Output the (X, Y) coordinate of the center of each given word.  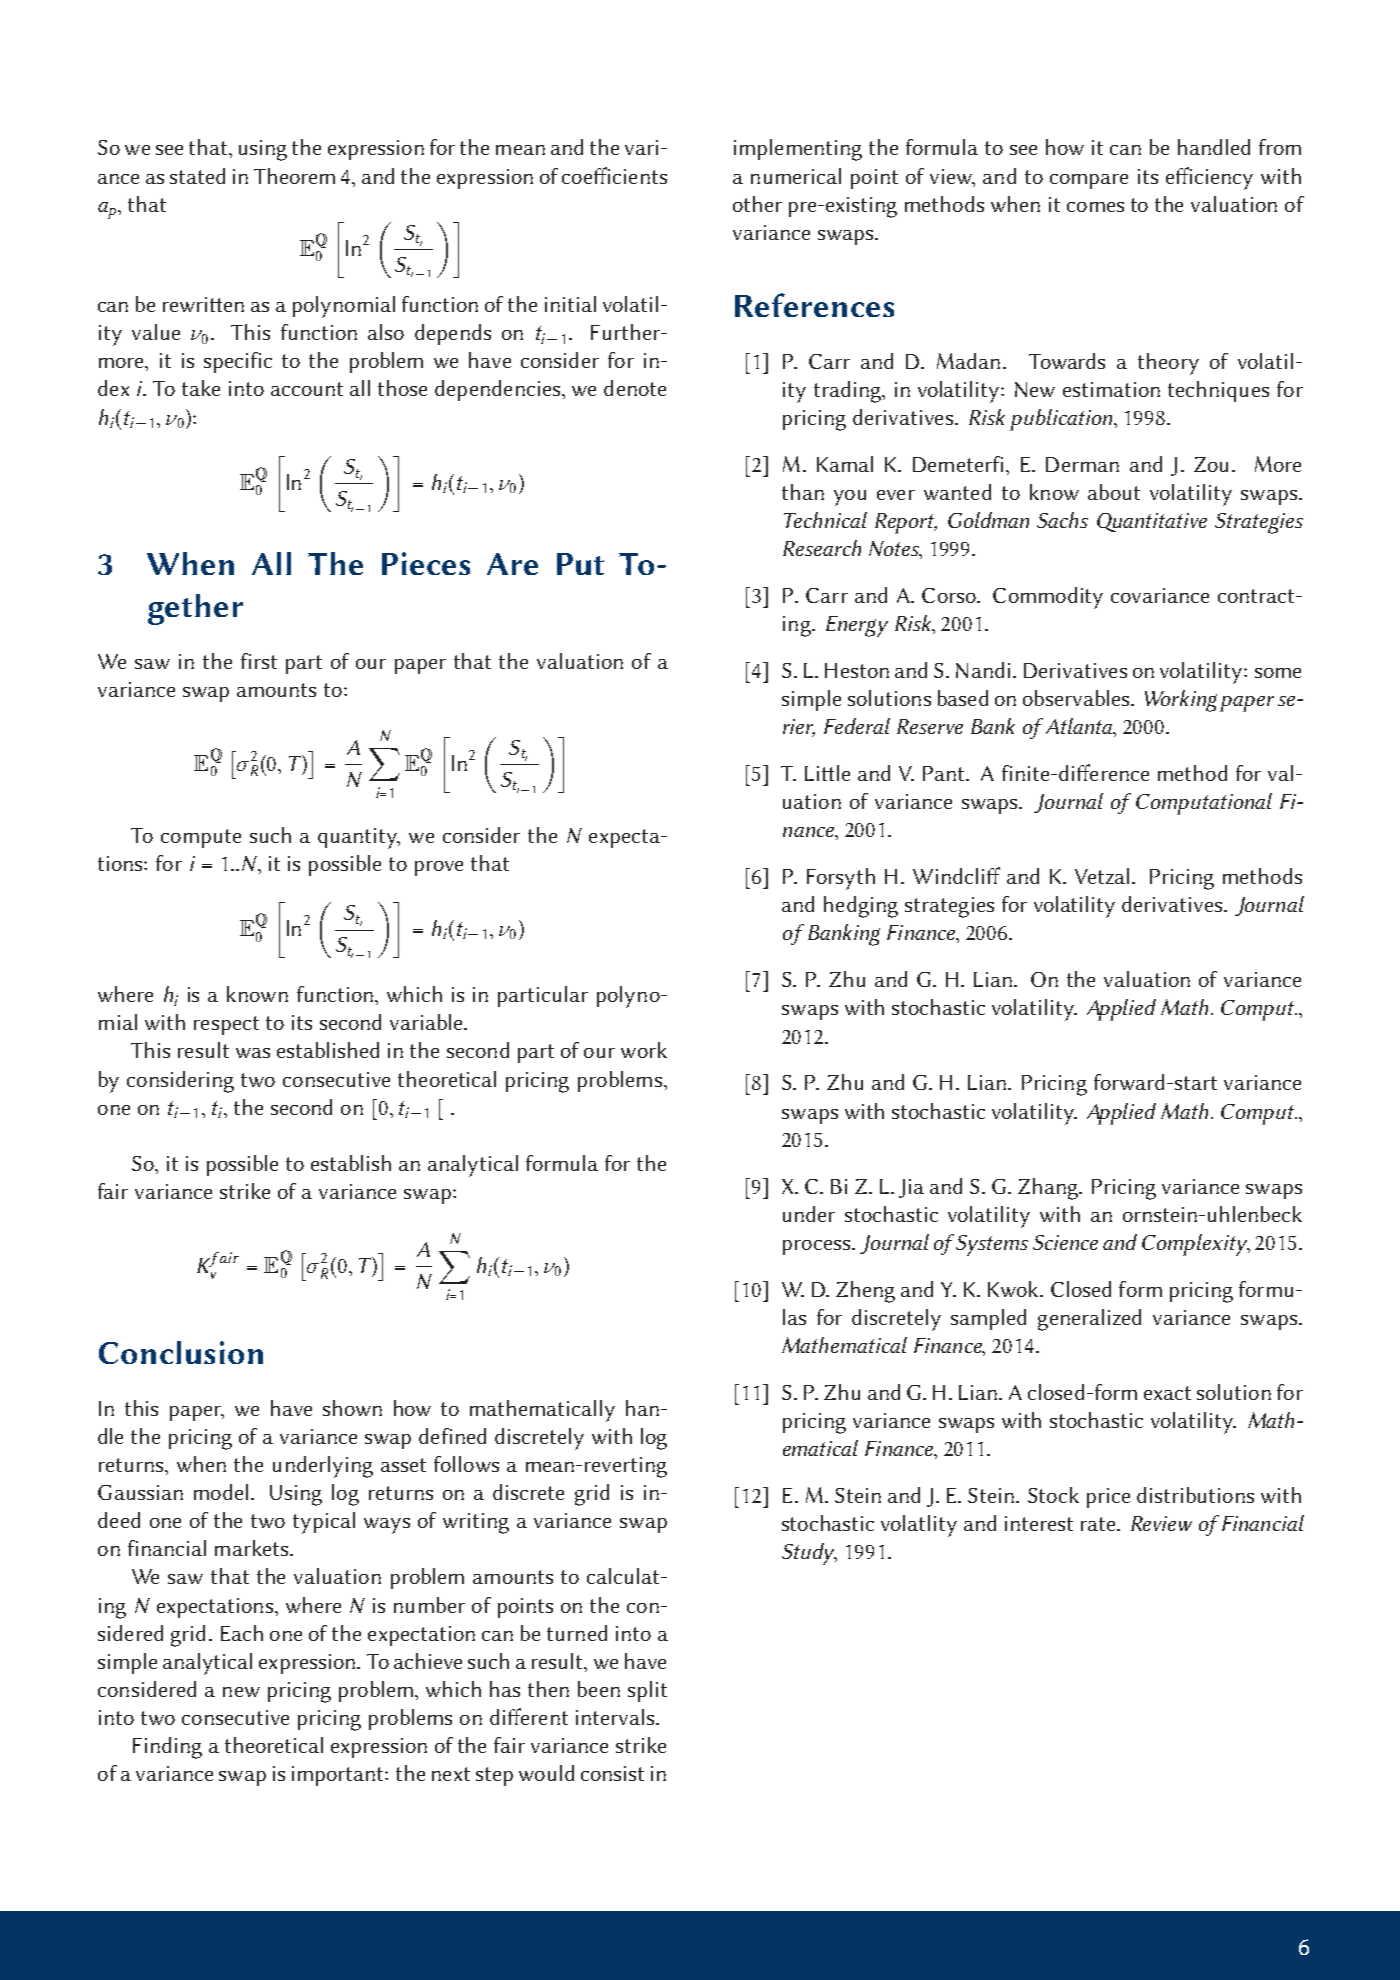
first (259, 661)
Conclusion (181, 1352)
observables (1077, 698)
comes (1095, 207)
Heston (857, 670)
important (339, 1776)
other (757, 204)
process (818, 1247)
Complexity (1196, 1245)
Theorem (294, 176)
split (647, 1691)
